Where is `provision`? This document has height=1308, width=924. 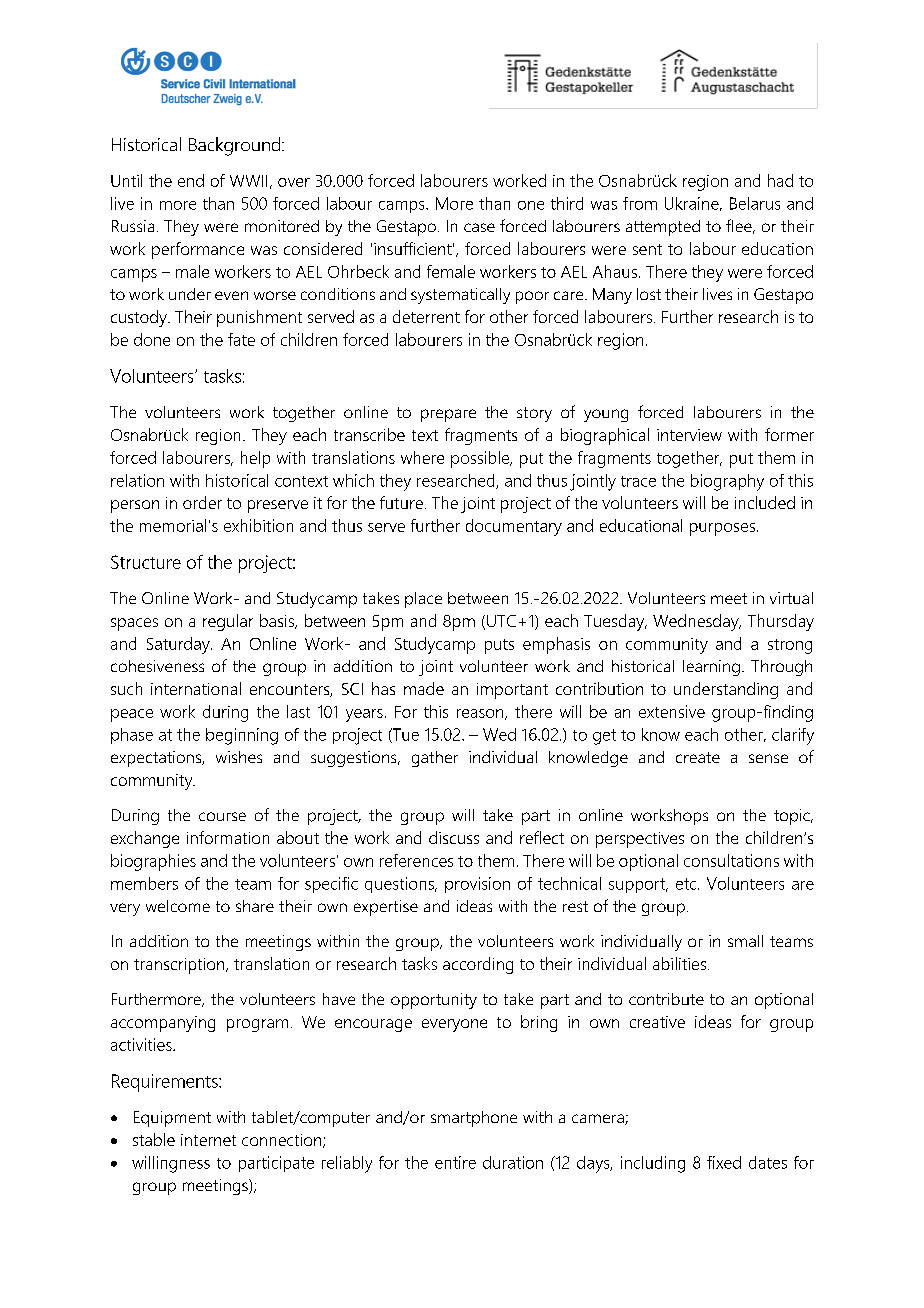
provision is located at coordinates (477, 885).
